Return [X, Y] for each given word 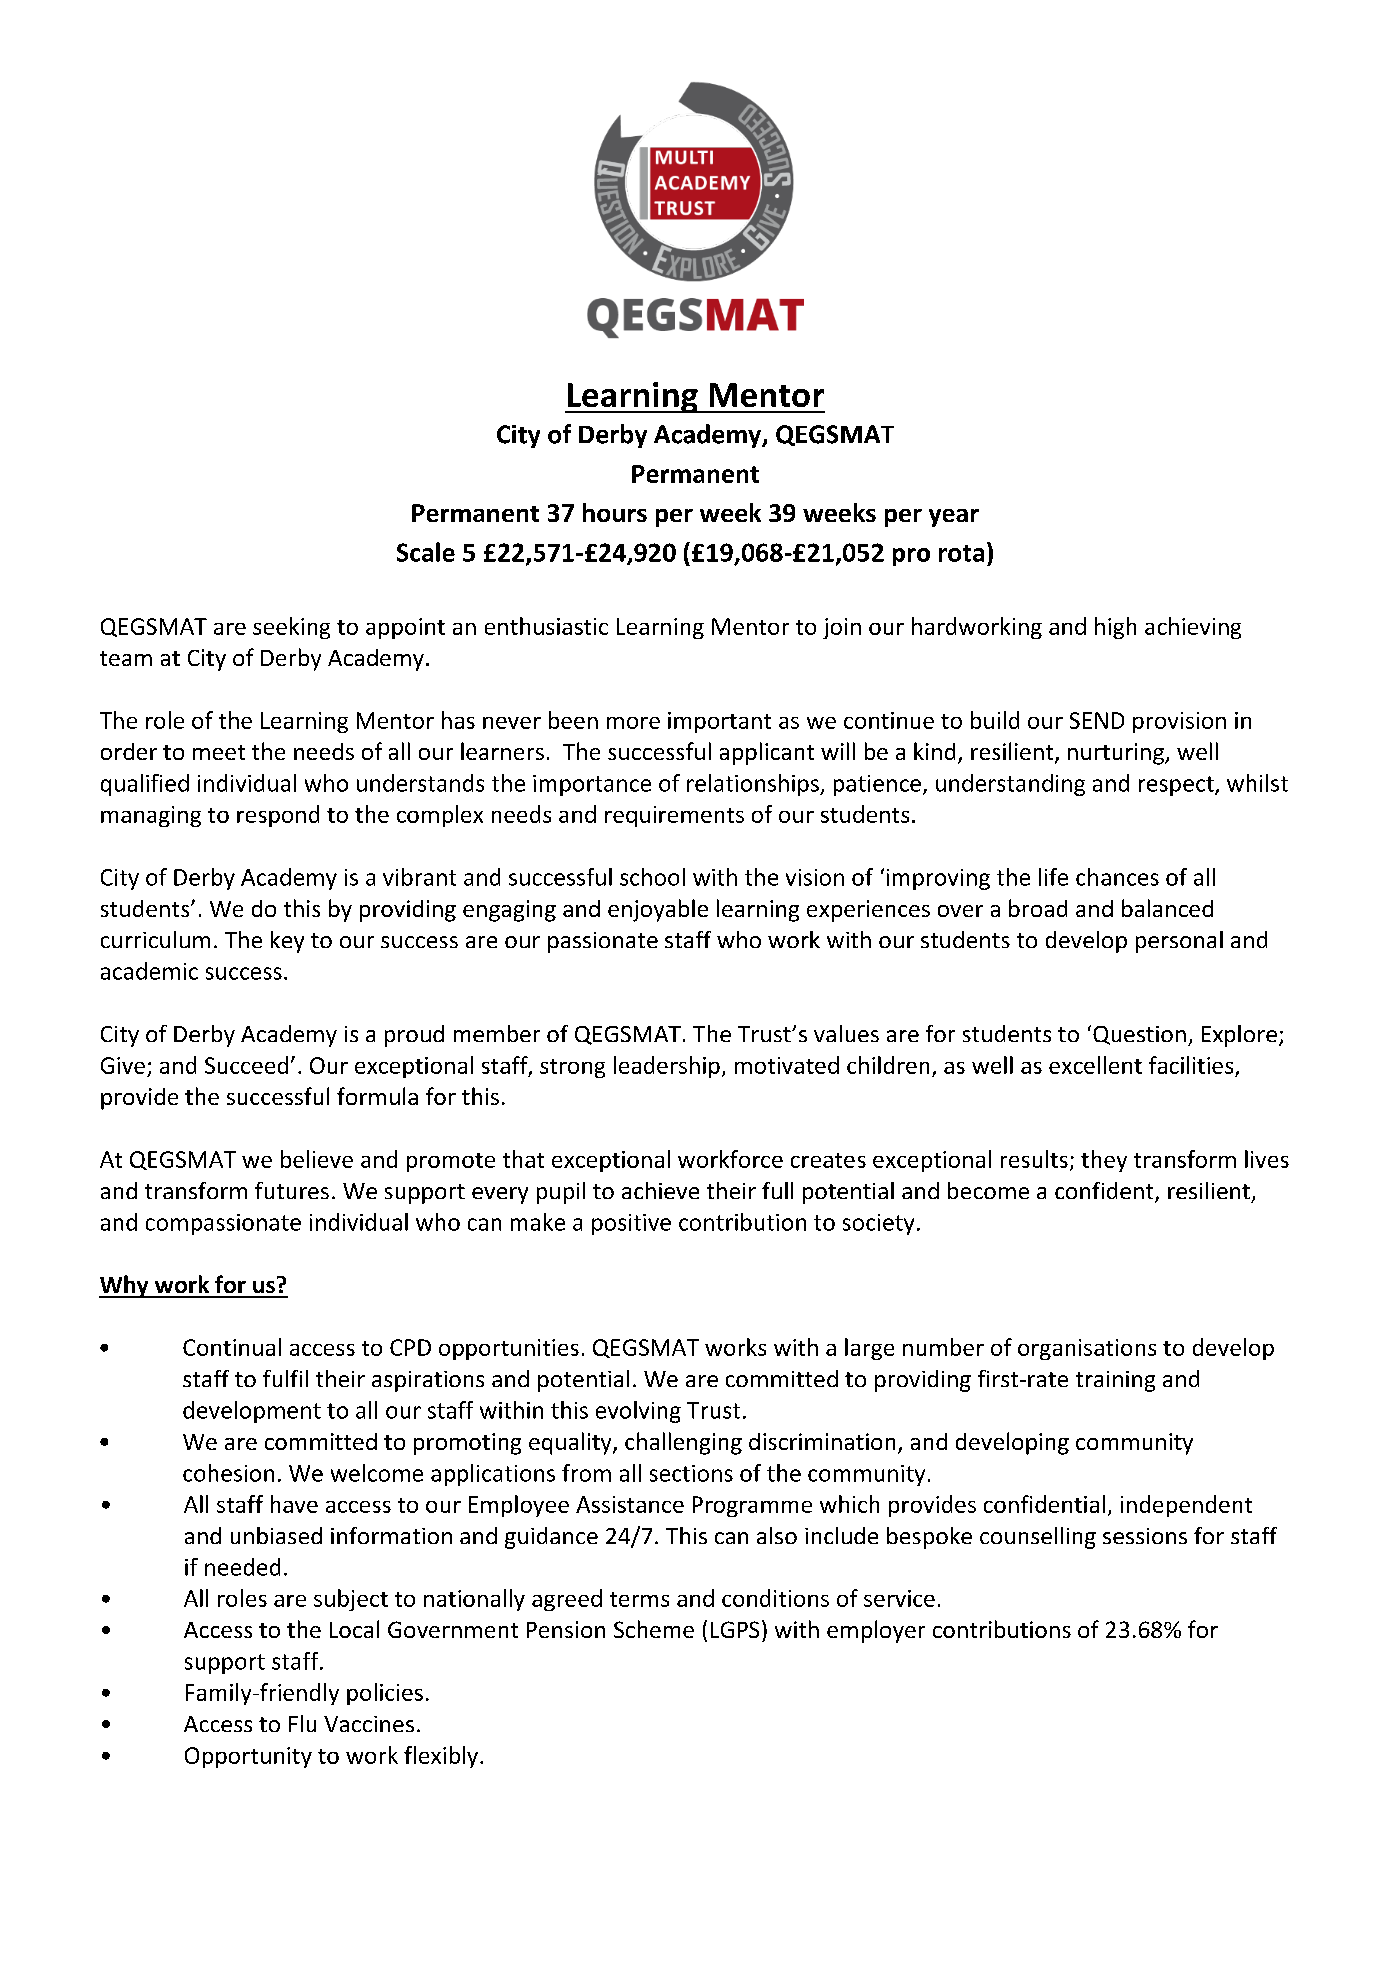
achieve [660, 1190]
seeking [291, 628]
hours [615, 512]
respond [278, 816]
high [1115, 628]
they [1104, 1161]
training [1115, 1381]
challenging [683, 1443]
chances [1117, 877]
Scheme [654, 1629]
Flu [302, 1723]
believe [317, 1159]
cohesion [228, 1473]
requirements [674, 816]
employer [876, 1631]
